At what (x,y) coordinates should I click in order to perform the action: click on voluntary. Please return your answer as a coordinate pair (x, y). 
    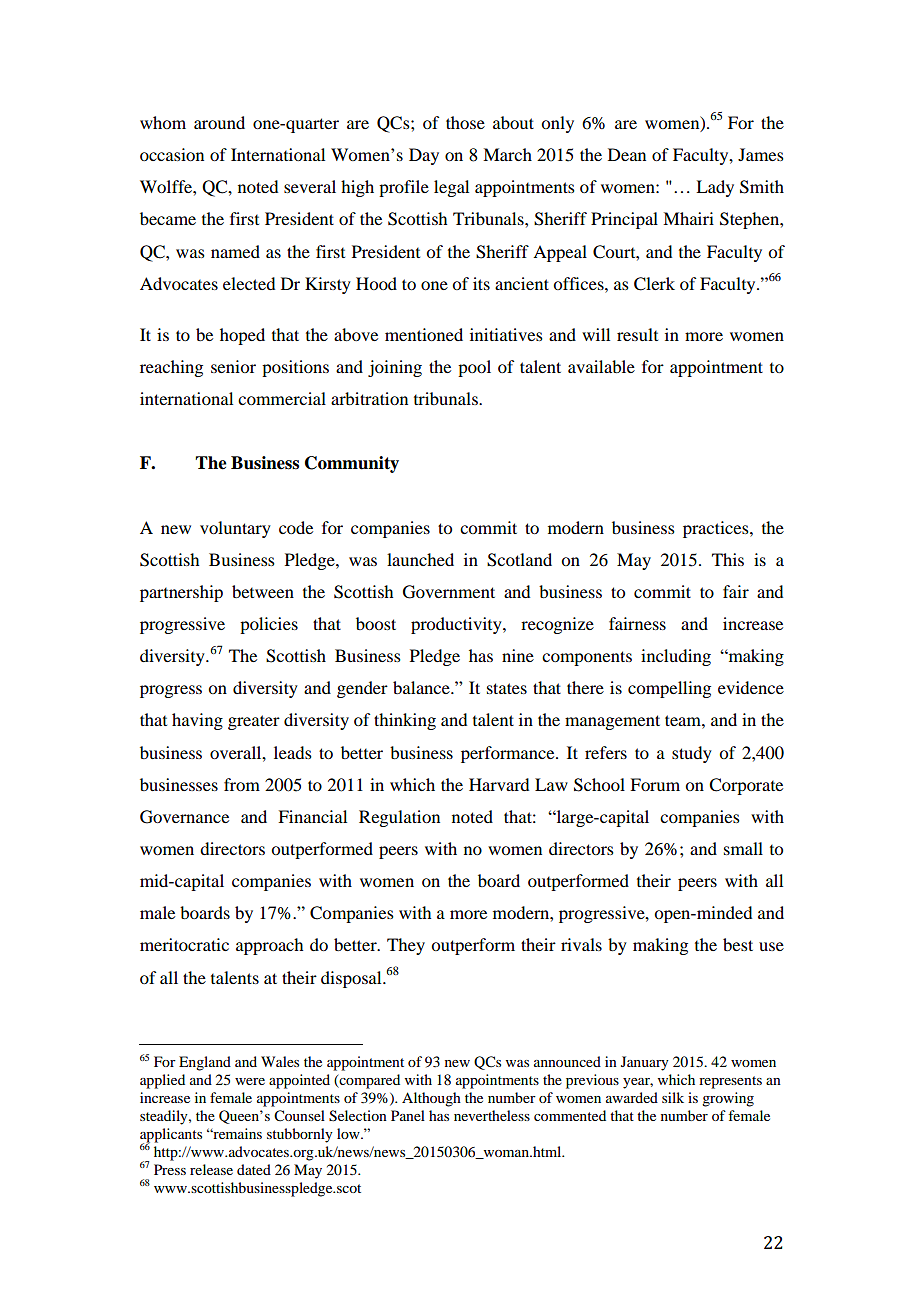
    Looking at the image, I should click on (235, 529).
